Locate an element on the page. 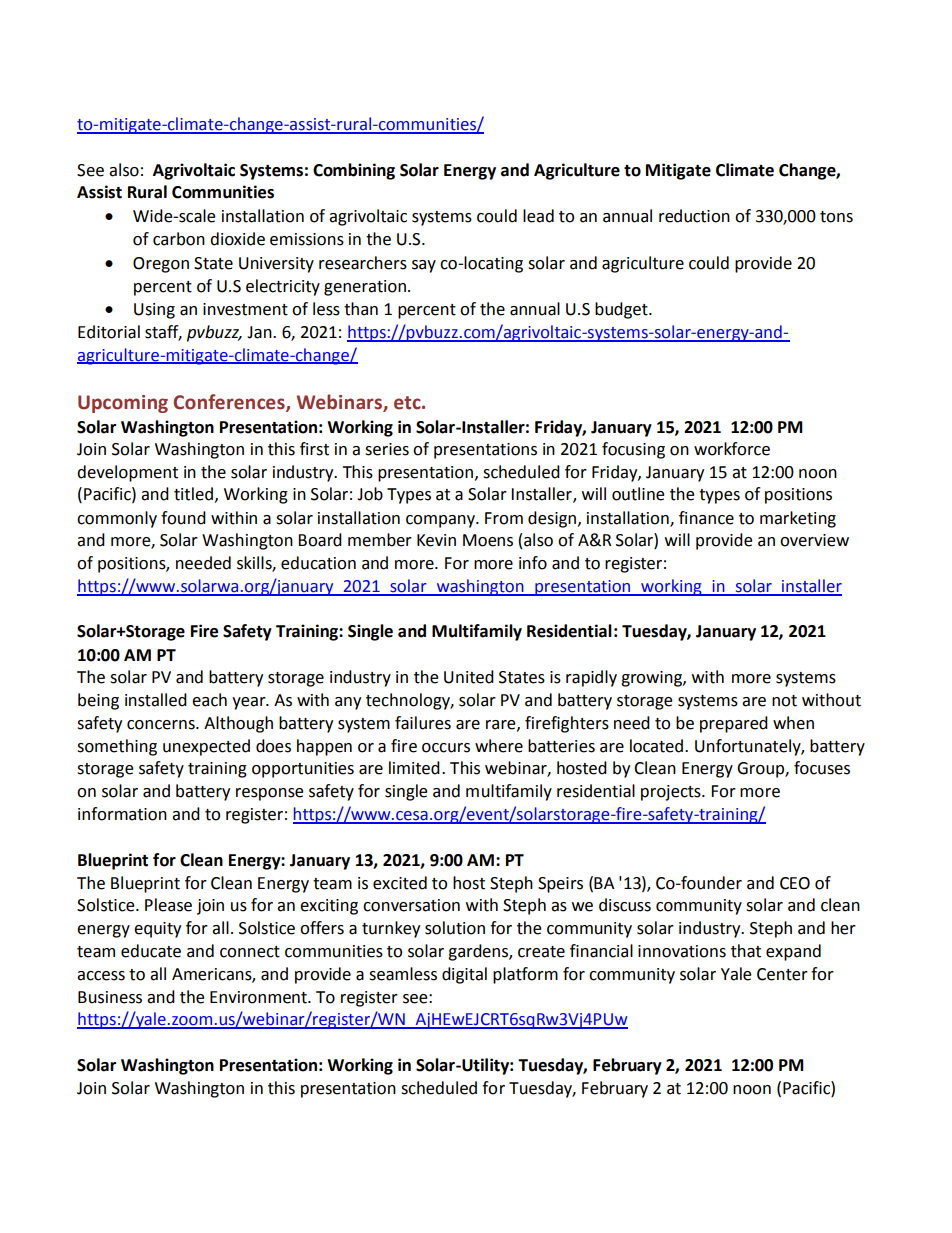 This document has width=952, height=1233. unexpected is located at coordinates (206, 747).
